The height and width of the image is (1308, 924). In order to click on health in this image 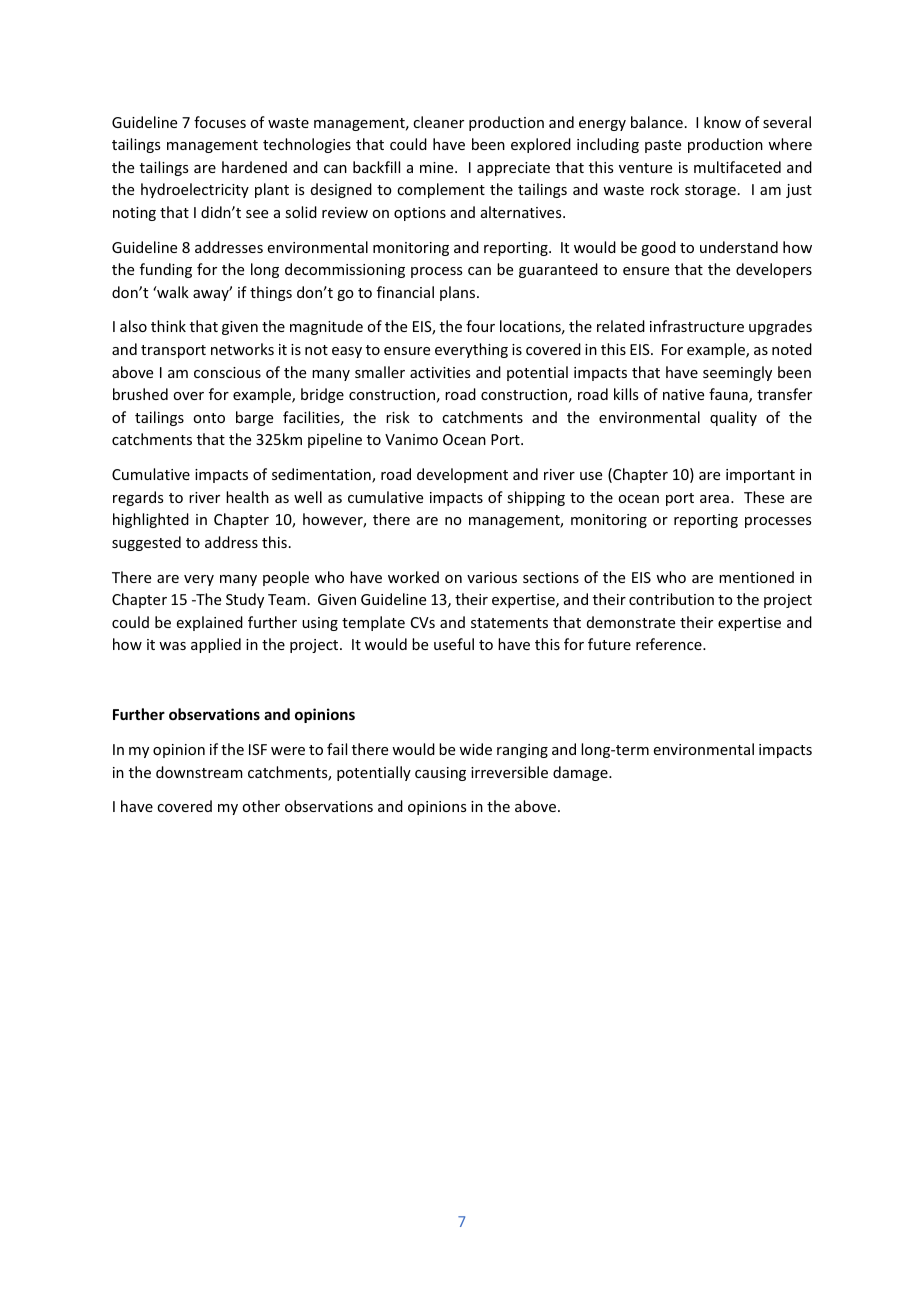, I will do `click(247, 497)`.
